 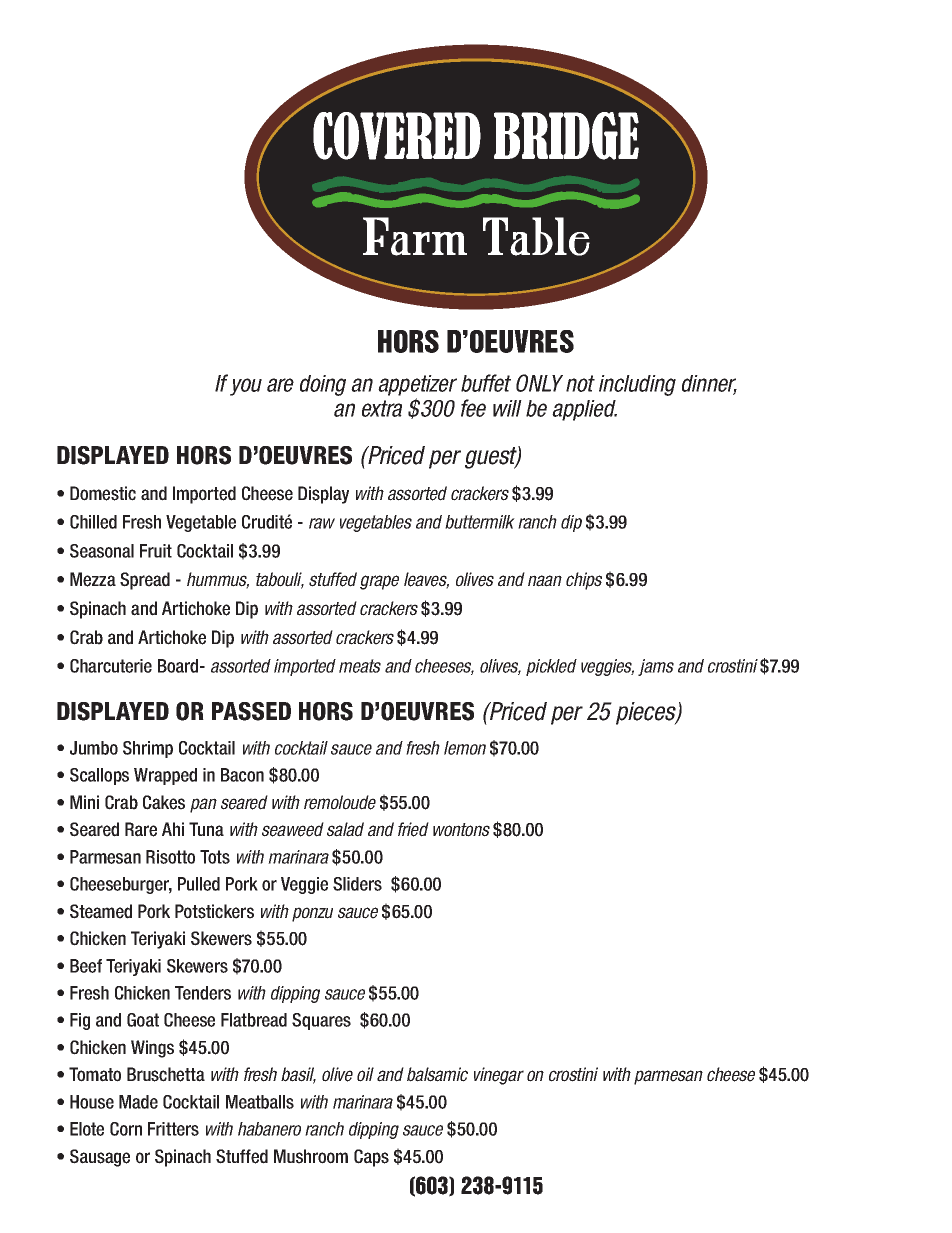 What do you see at coordinates (360, 666) in the image?
I see `meats` at bounding box center [360, 666].
